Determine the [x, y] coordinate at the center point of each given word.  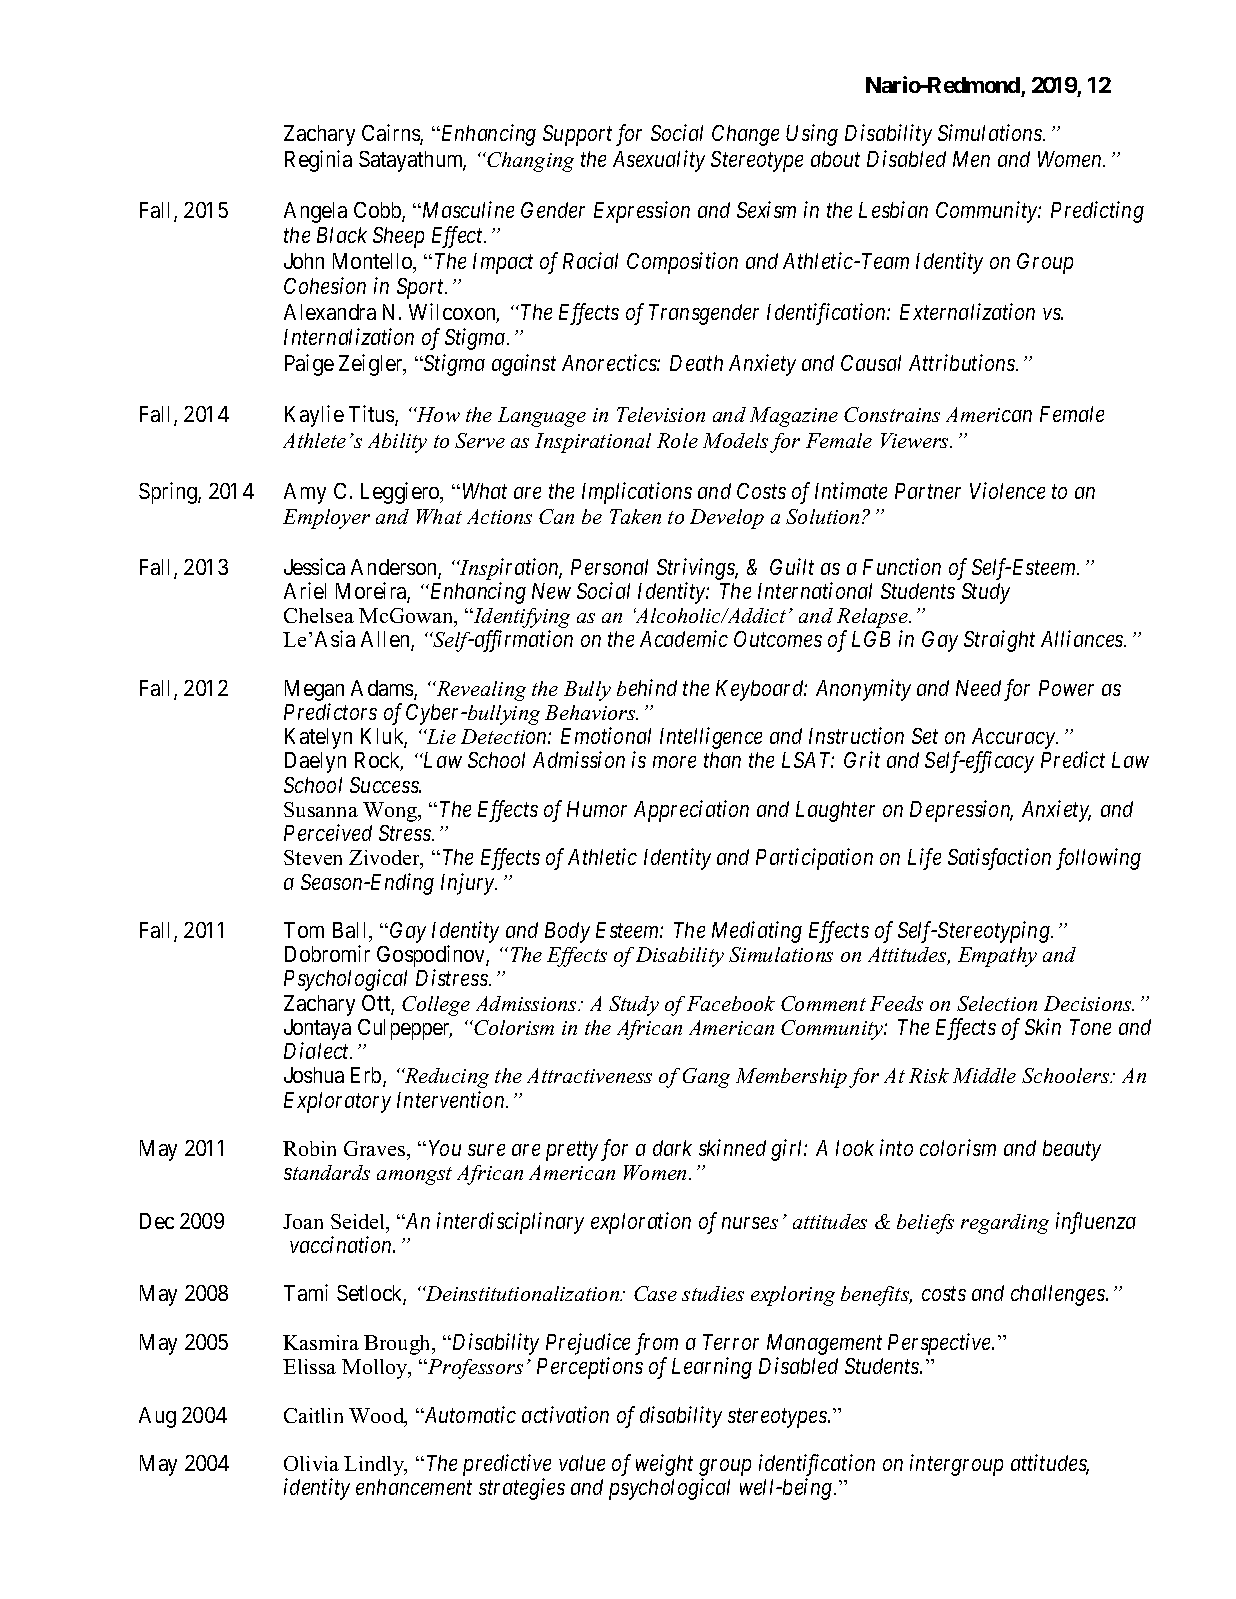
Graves [376, 1148]
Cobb [378, 211]
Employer [326, 519]
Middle [984, 1075]
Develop [727, 519]
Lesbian [893, 209]
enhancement [414, 1487]
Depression [961, 811]
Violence [1007, 490]
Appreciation [691, 811]
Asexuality [659, 161]
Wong [391, 812]
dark [672, 1148]
